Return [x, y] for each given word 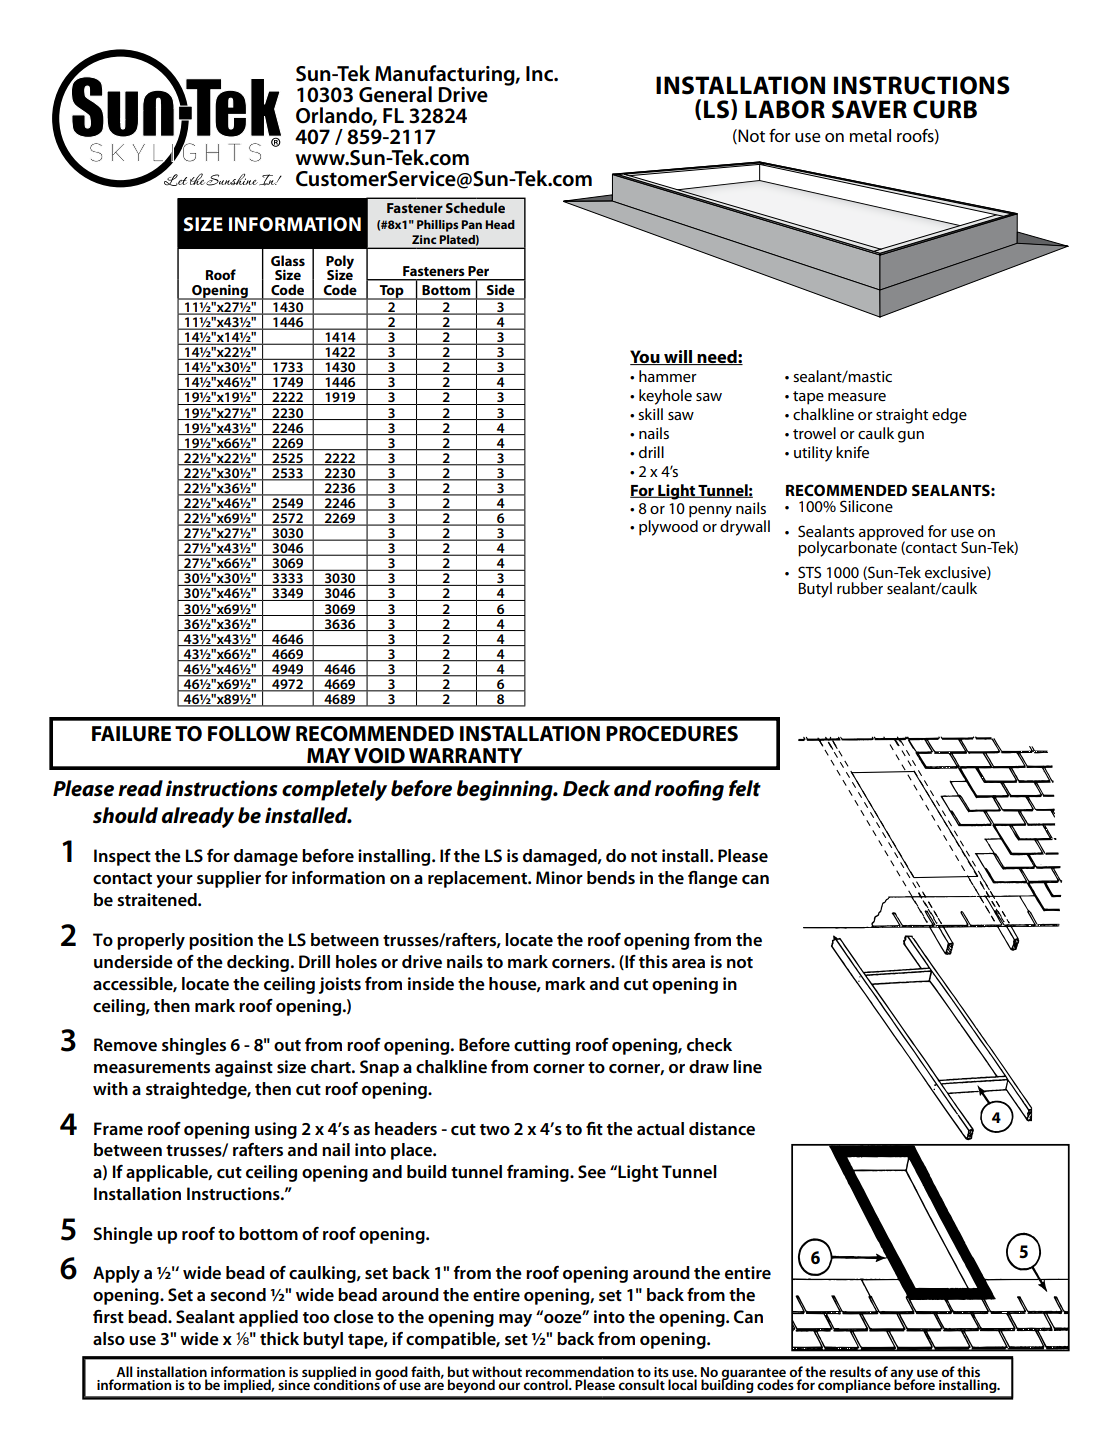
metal [870, 136]
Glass [288, 260]
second [238, 1295]
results [850, 1373]
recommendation [580, 1373]
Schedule [475, 207]
